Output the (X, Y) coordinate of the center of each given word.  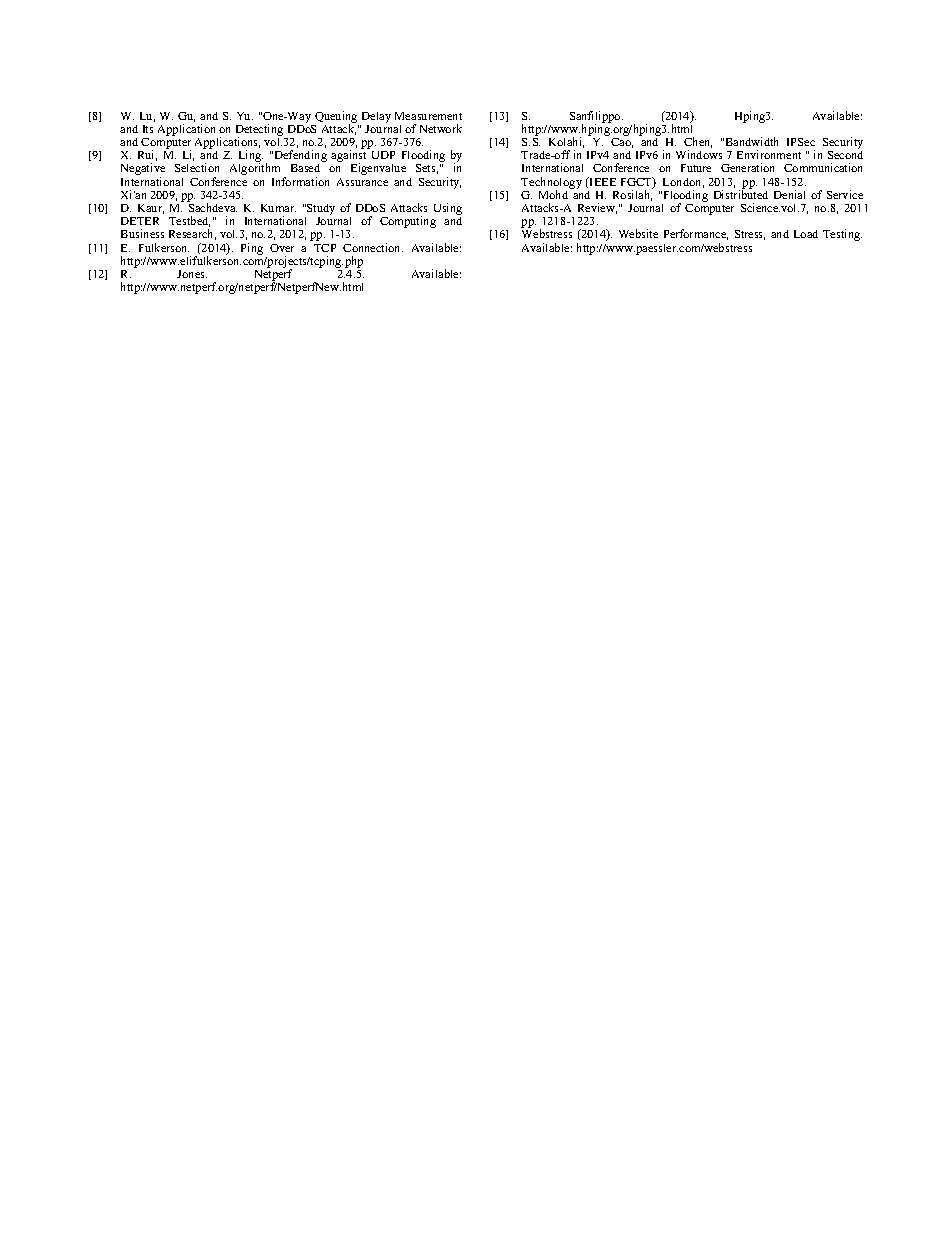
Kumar (278, 208)
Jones (192, 274)
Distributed (741, 193)
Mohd (555, 193)
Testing (842, 235)
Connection (373, 247)
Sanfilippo (596, 118)
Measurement (428, 116)
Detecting (261, 131)
